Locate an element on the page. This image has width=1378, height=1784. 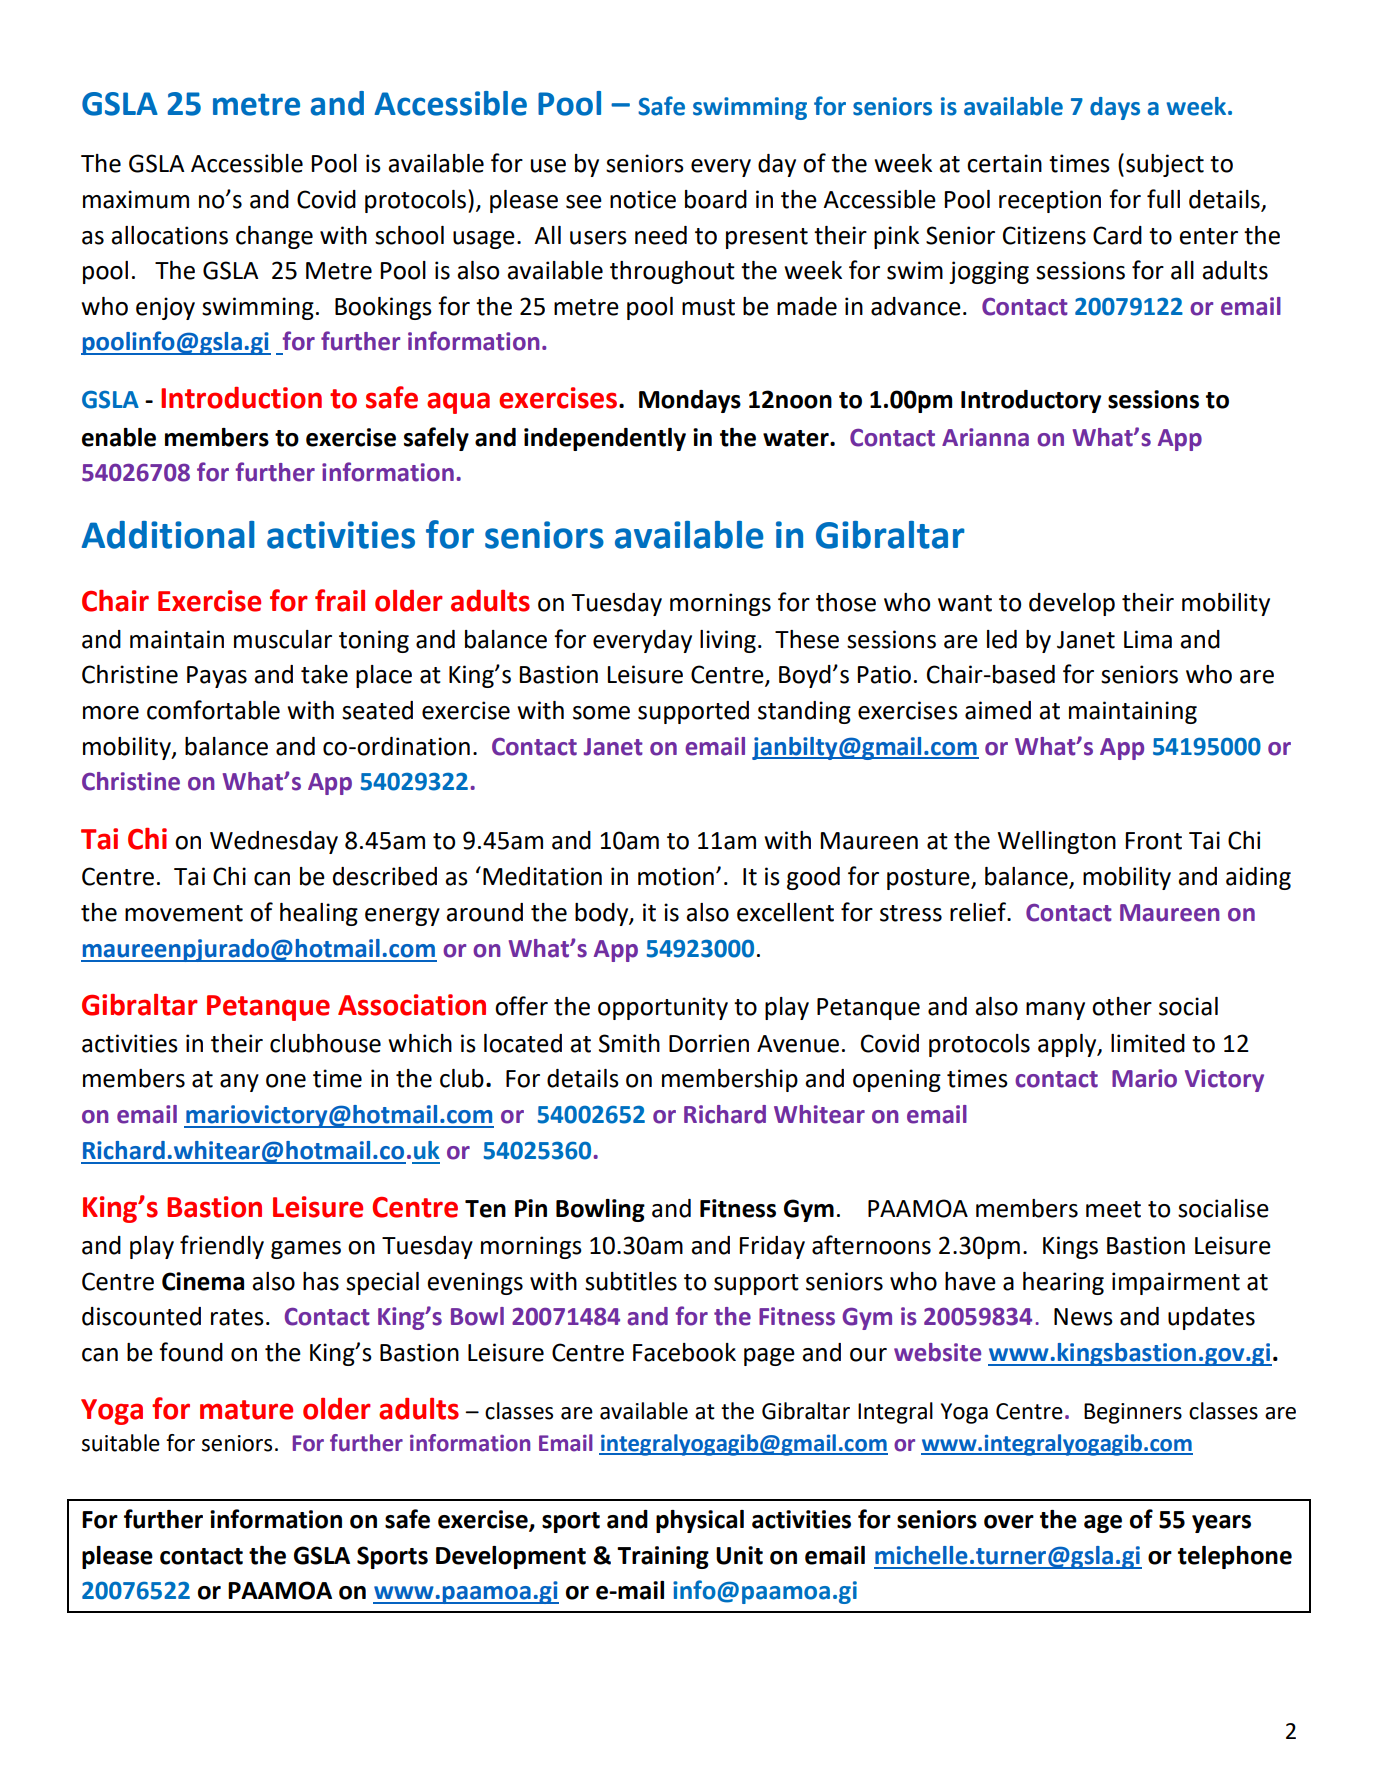
Friday is located at coordinates (772, 1247).
